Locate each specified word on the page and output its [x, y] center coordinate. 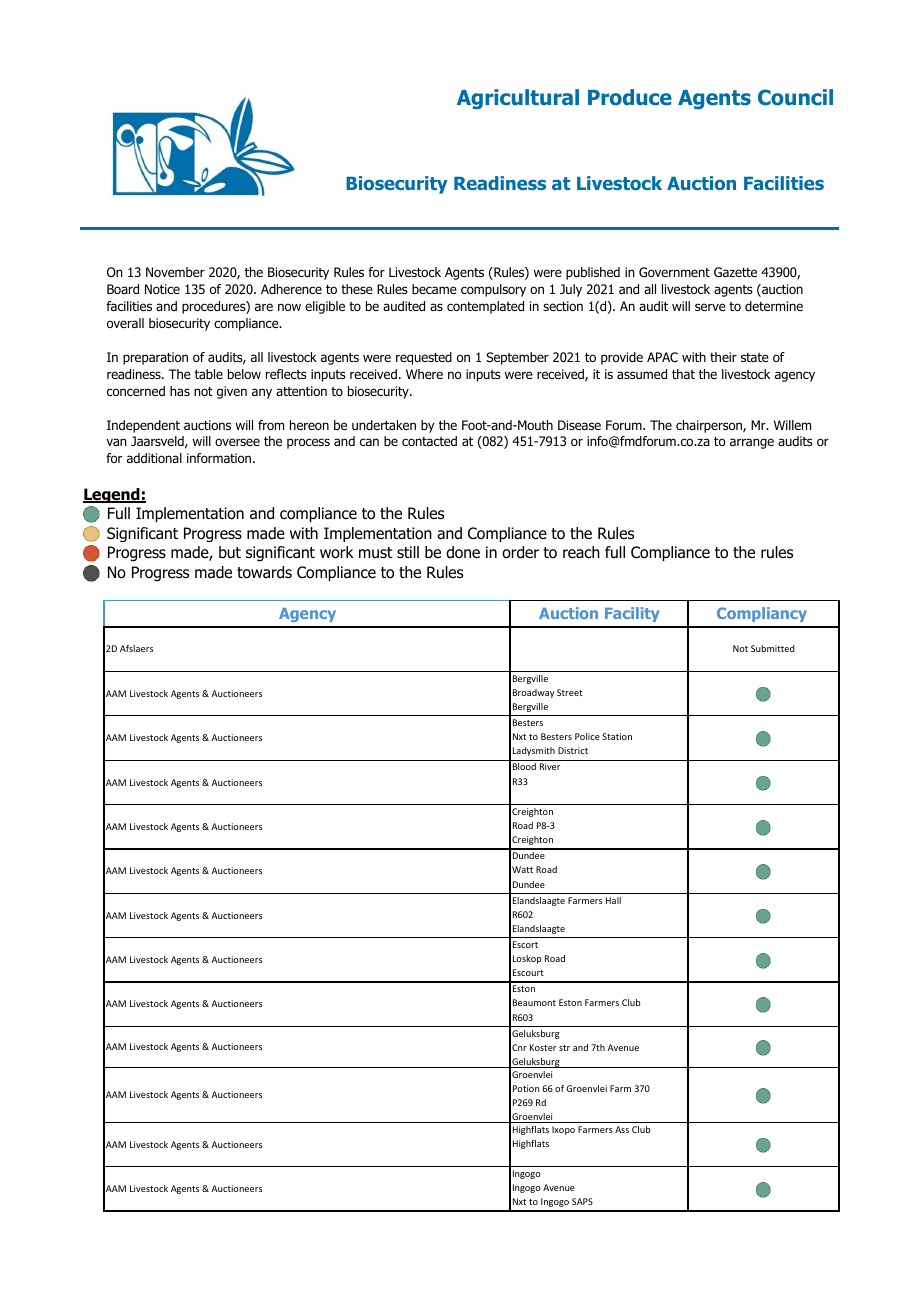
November [175, 272]
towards [264, 572]
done [463, 552]
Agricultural [518, 99]
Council [795, 97]
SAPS [582, 1201]
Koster [543, 1047]
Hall [613, 900]
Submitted [773, 648]
